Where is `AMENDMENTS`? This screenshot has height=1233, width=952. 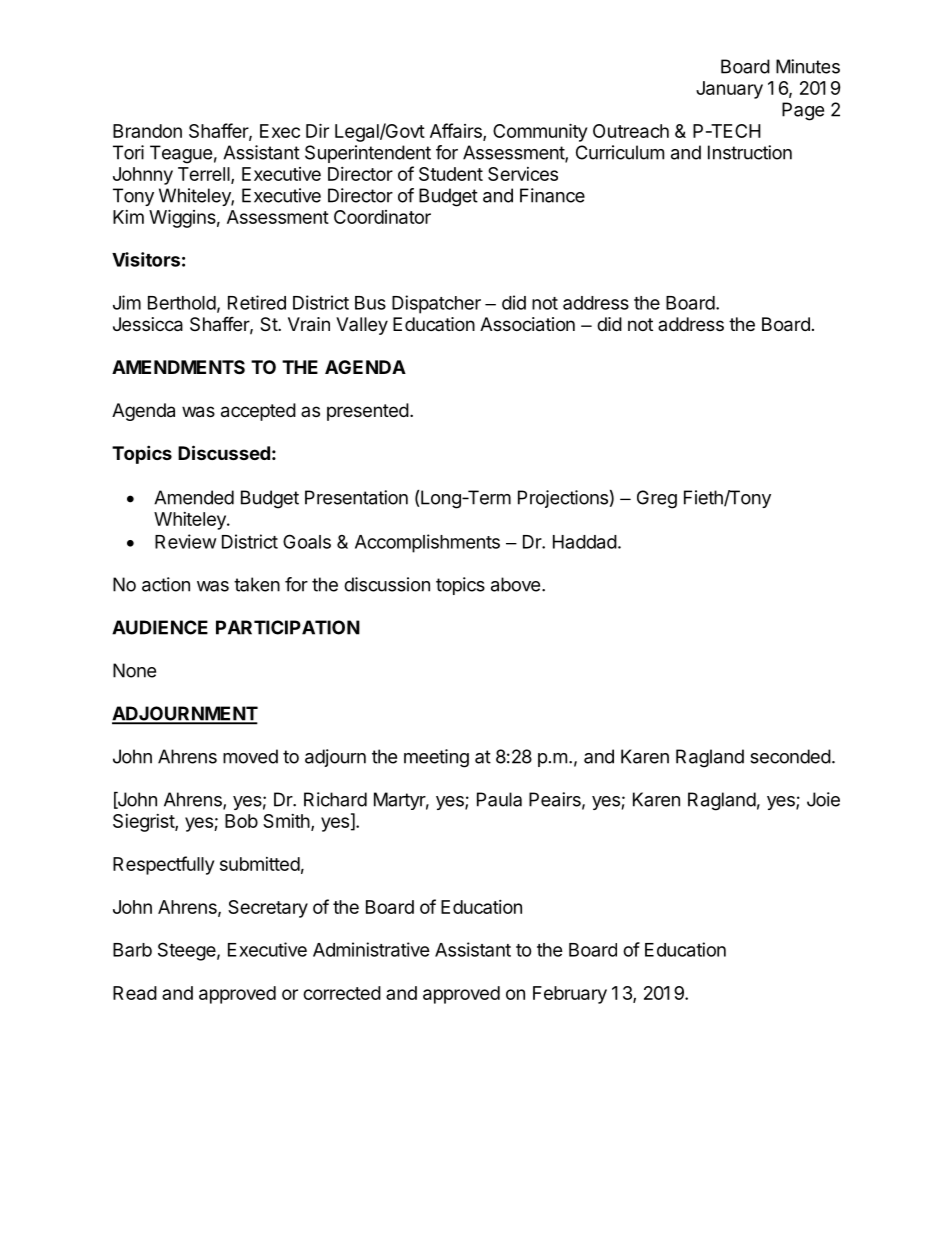
AMENDMENTS is located at coordinates (178, 367).
